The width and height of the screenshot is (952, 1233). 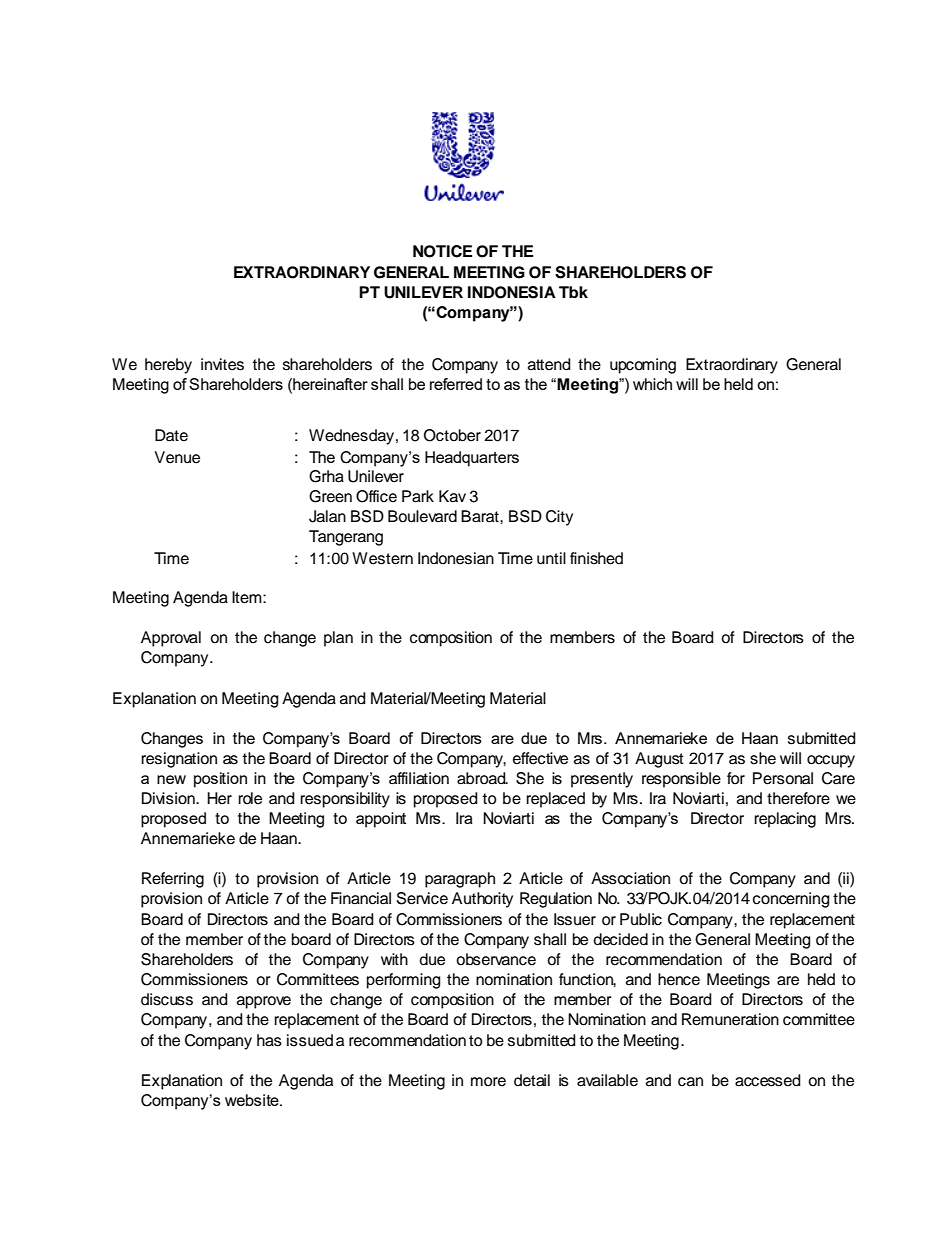 What do you see at coordinates (652, 384) in the screenshot?
I see `which` at bounding box center [652, 384].
